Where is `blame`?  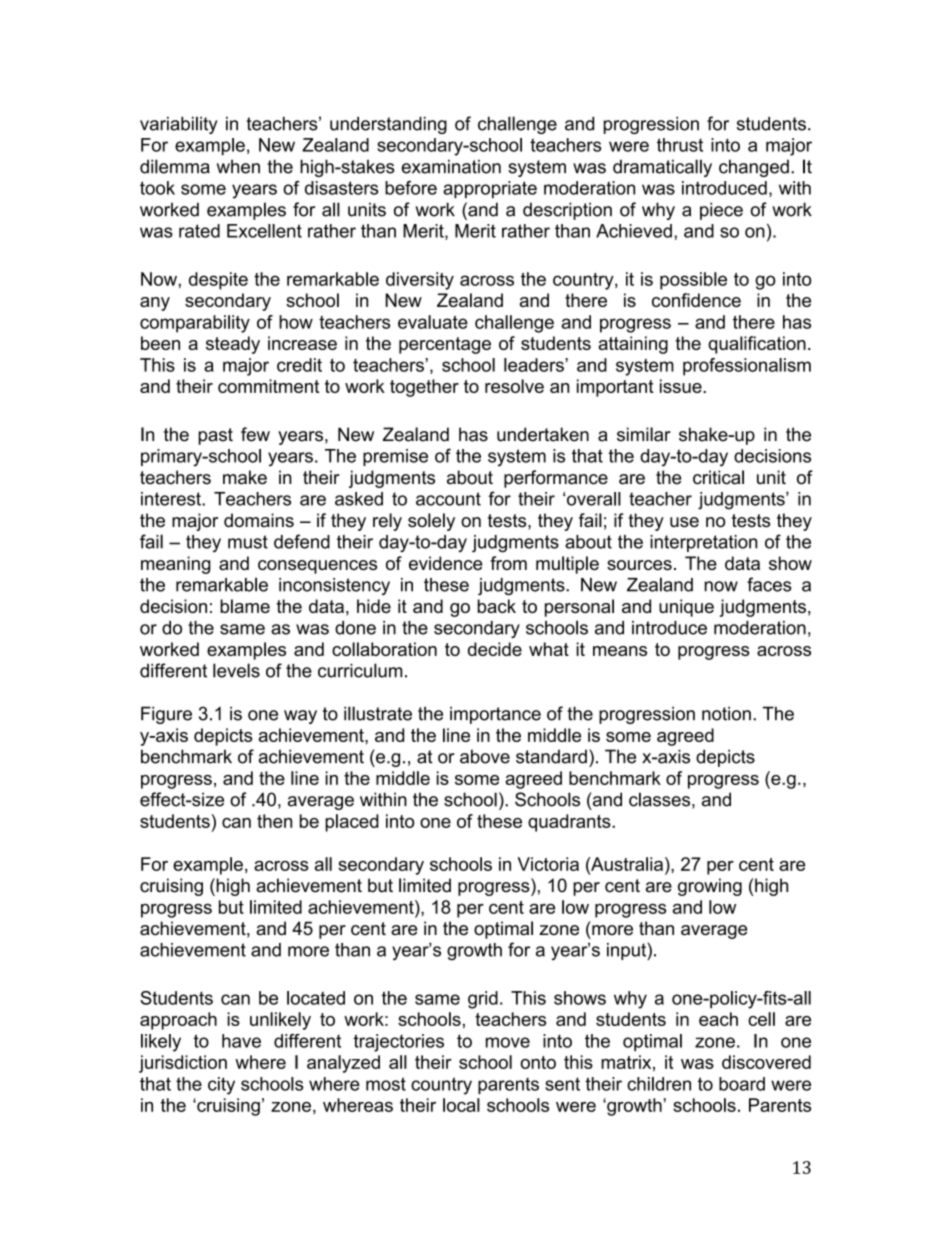
blame is located at coordinates (245, 606).
